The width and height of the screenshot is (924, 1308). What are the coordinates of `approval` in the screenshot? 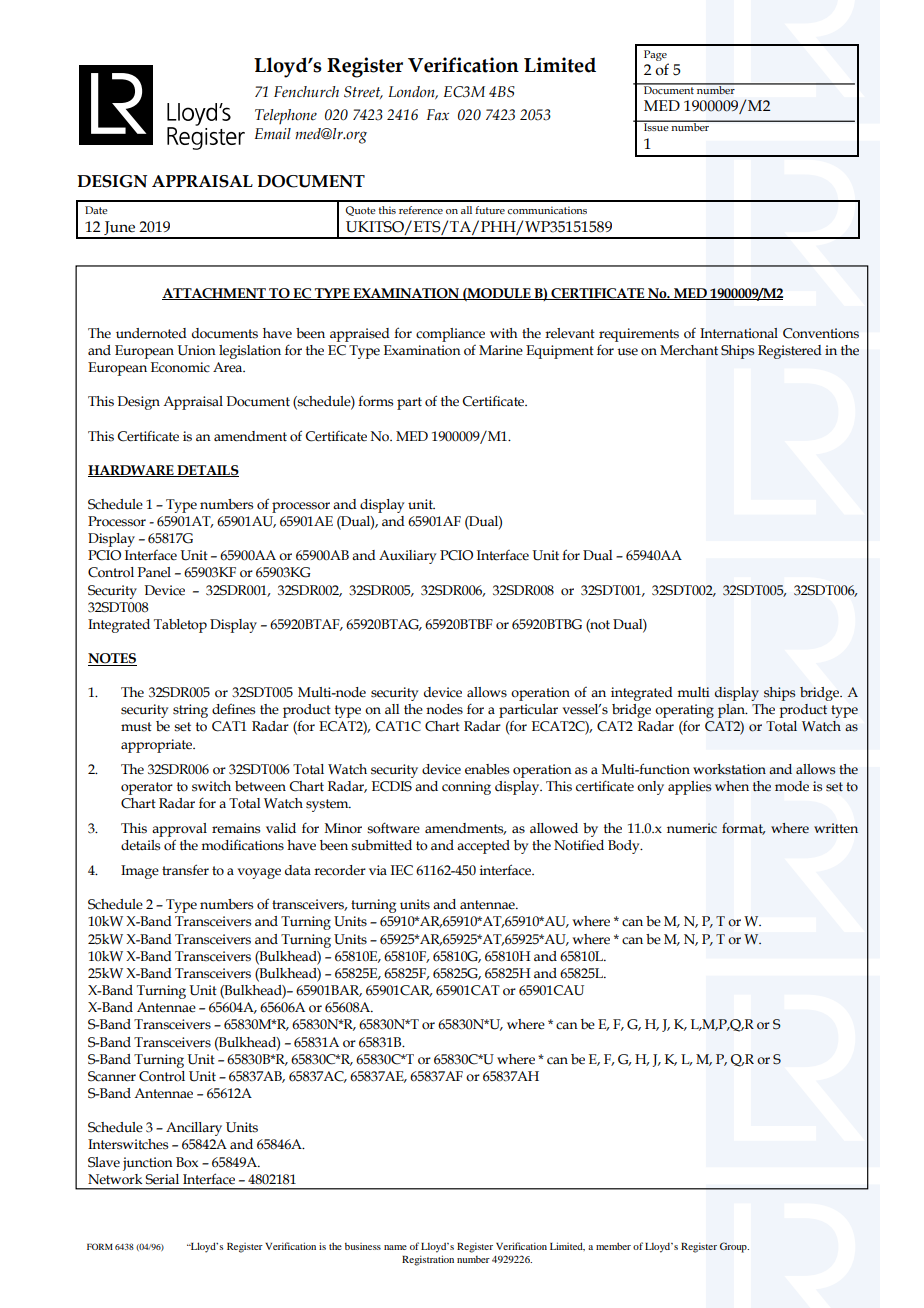 It's located at (179, 830).
